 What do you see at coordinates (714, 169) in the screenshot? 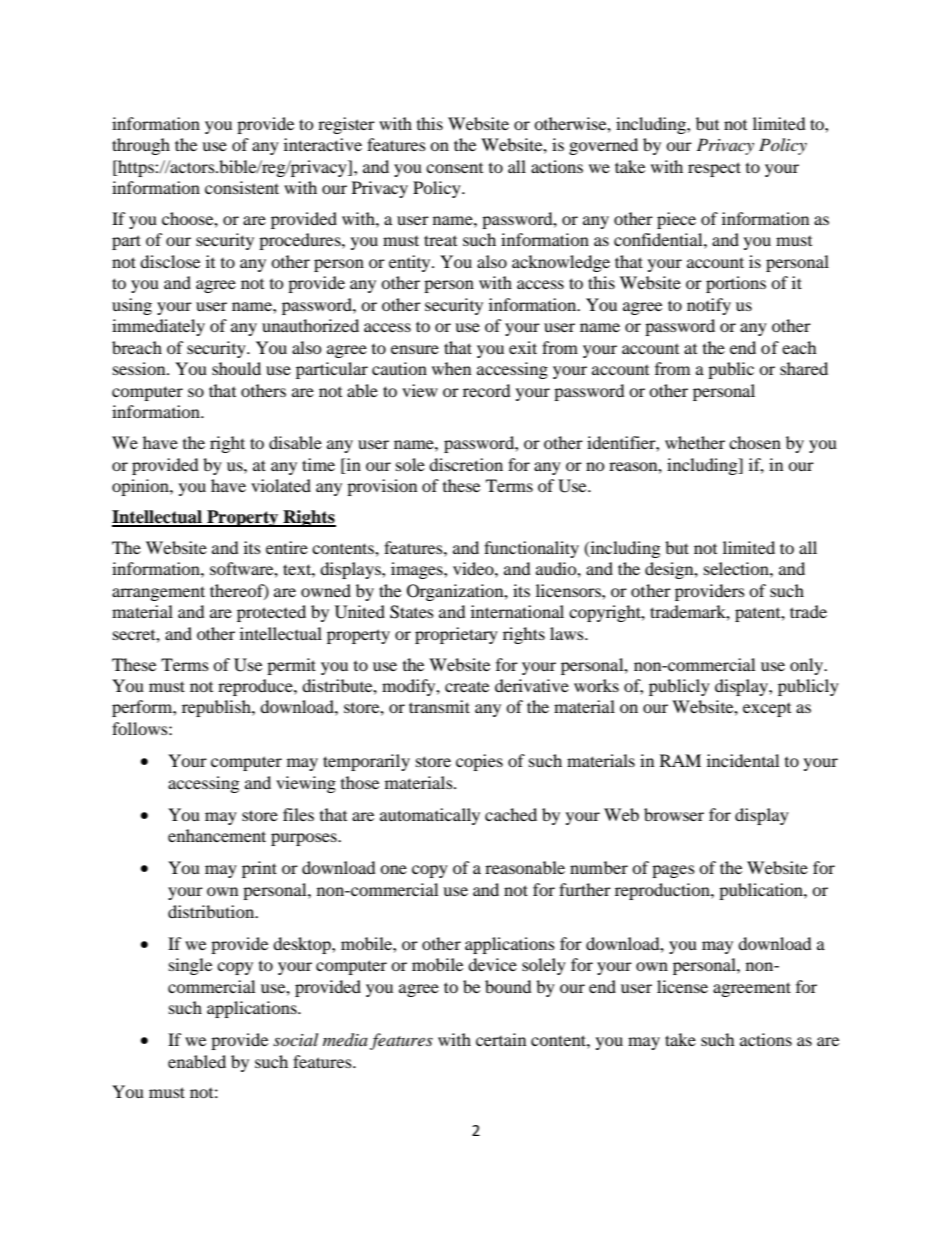
I see `respect` at bounding box center [714, 169].
